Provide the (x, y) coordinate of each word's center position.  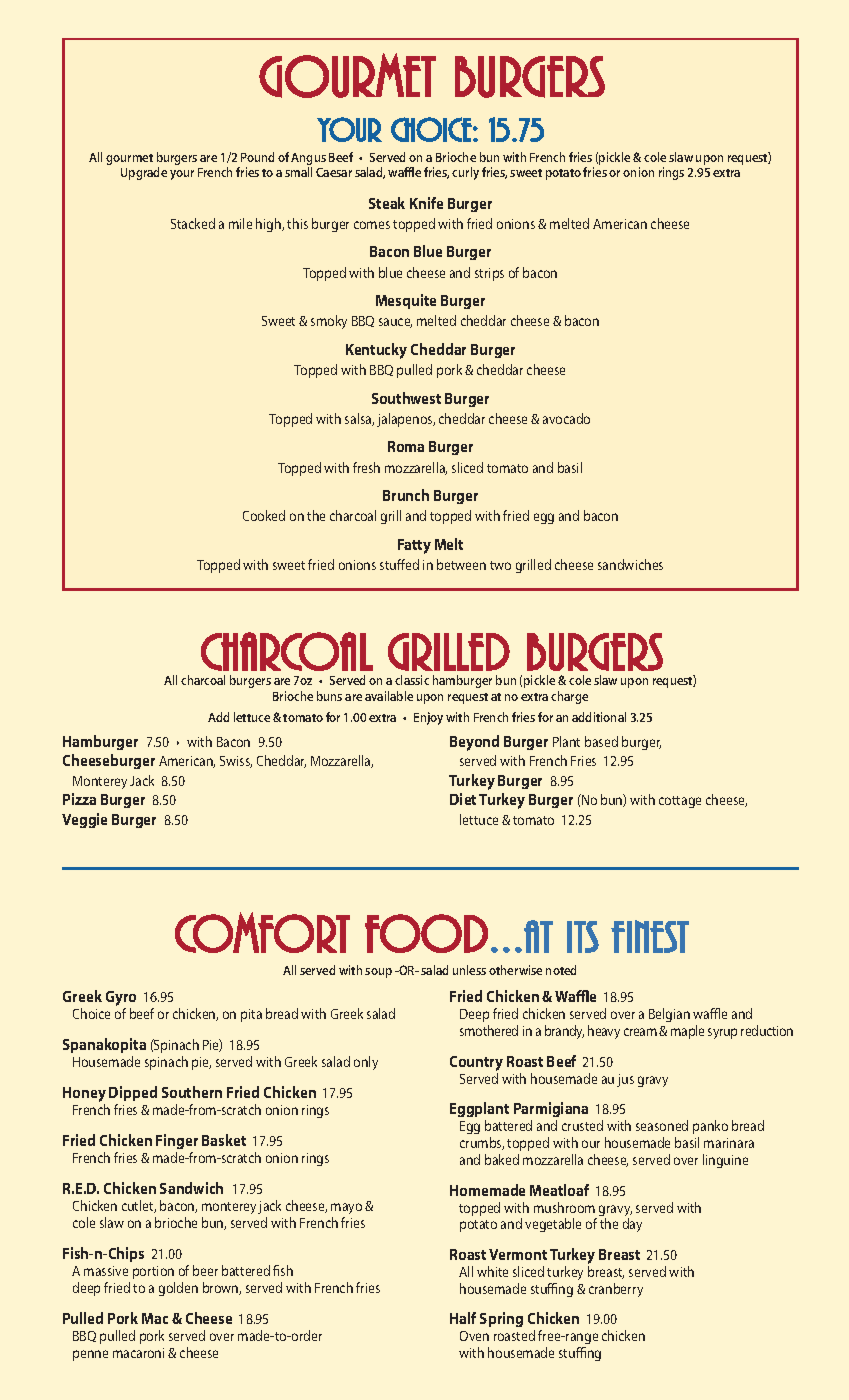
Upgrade (144, 173)
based (601, 741)
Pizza (79, 799)
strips (489, 274)
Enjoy (428, 718)
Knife (426, 203)
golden (178, 1289)
